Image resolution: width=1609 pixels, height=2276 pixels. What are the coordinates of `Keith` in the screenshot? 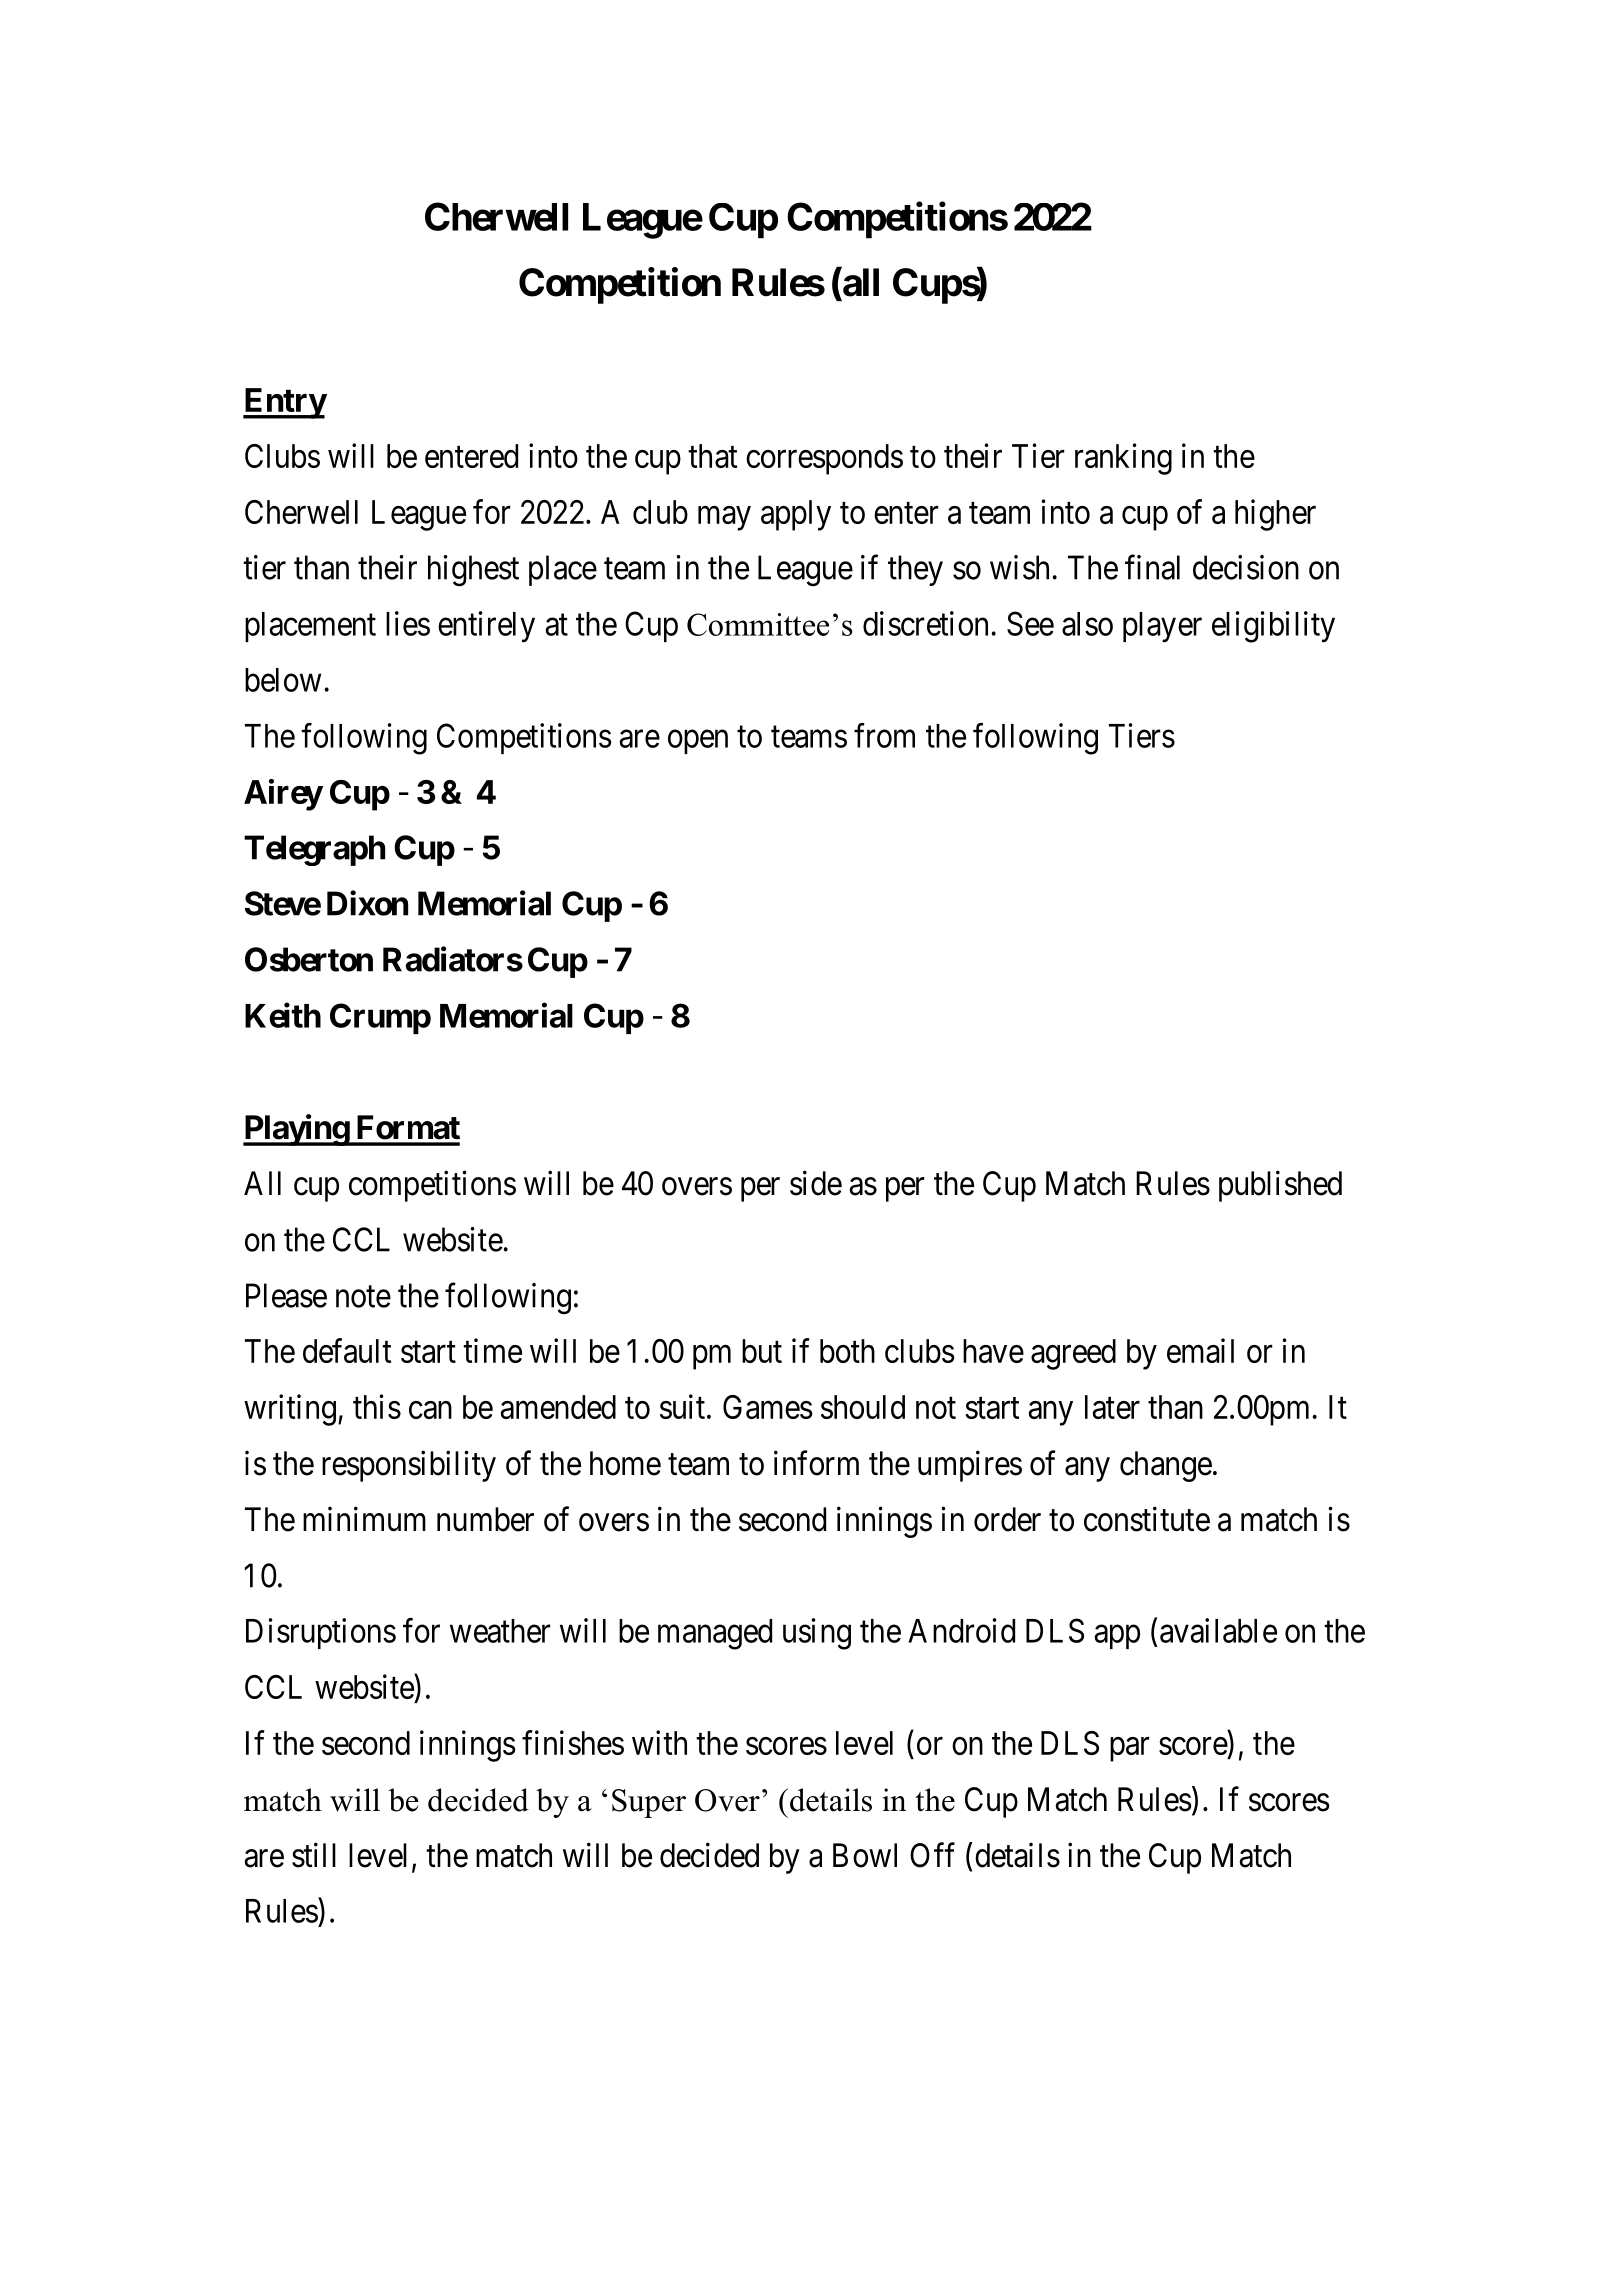 It's located at (283, 1015).
